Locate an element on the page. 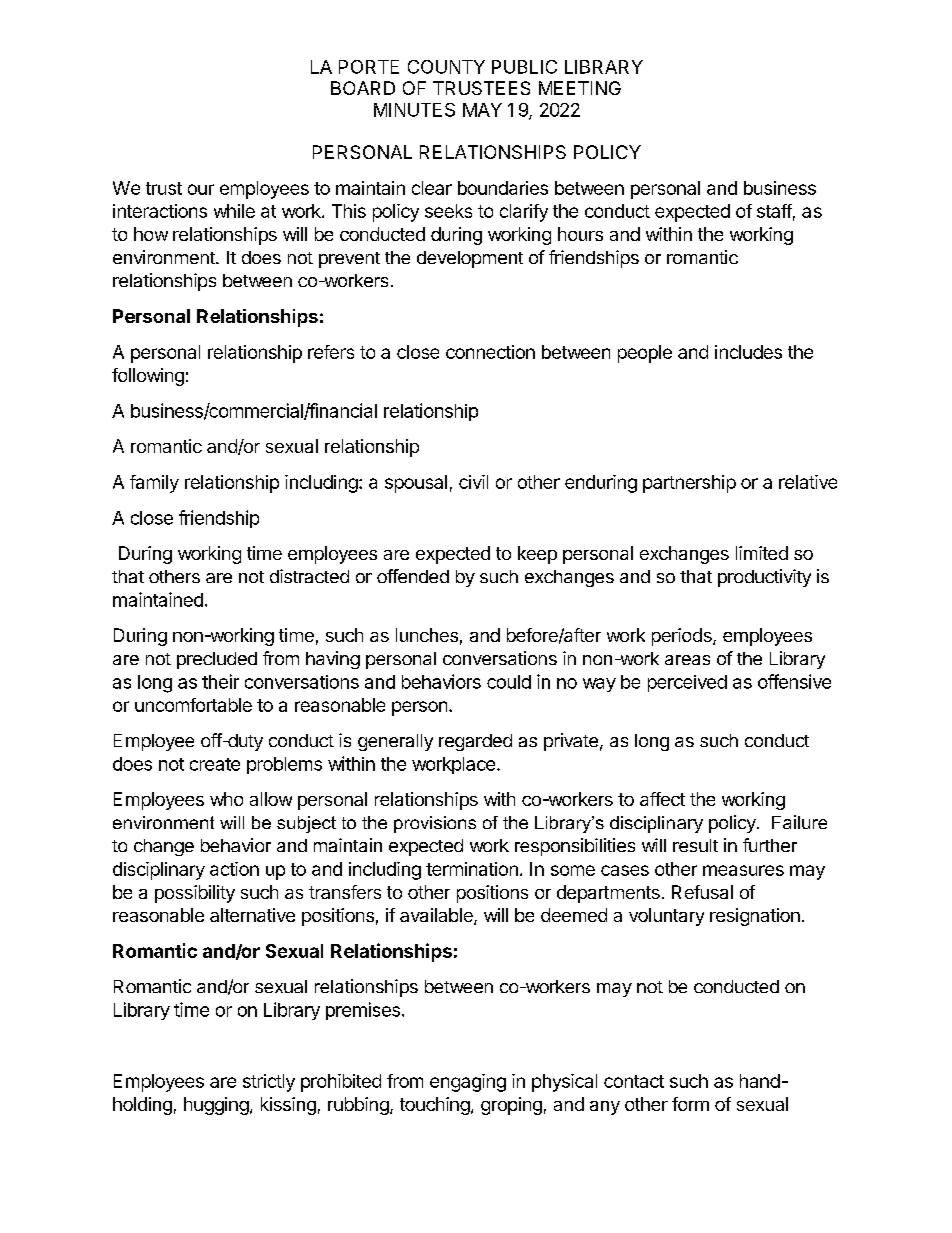 The height and width of the page is (1233, 952). form is located at coordinates (690, 1104).
